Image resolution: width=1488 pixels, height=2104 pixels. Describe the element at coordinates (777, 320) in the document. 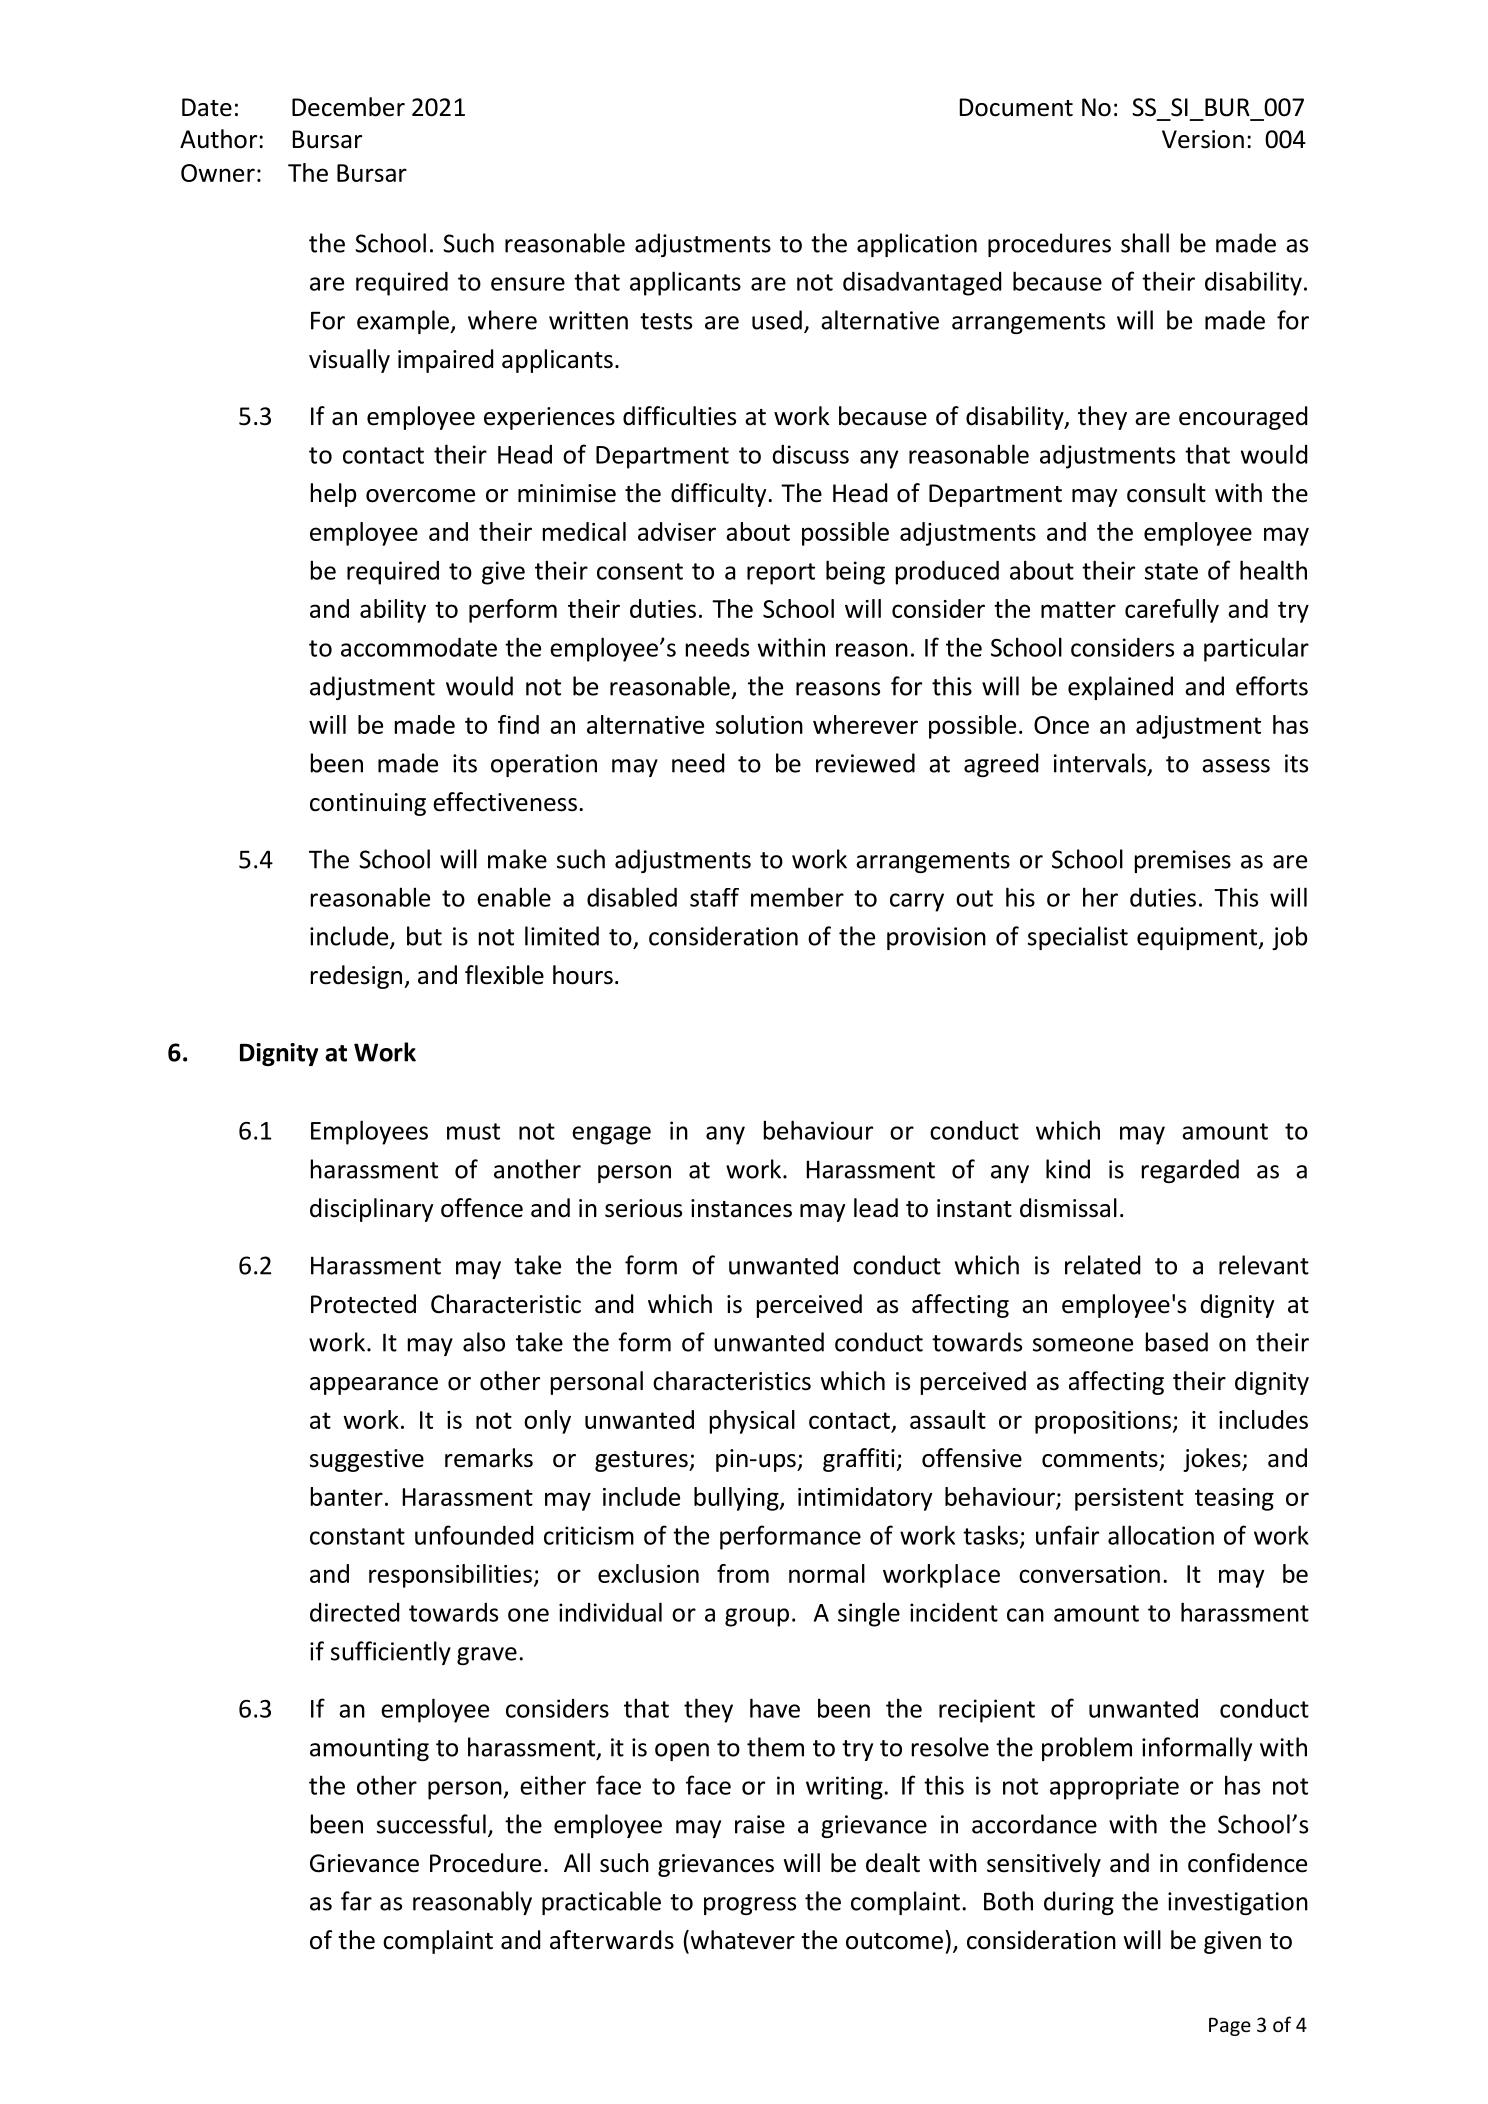

I see `used` at that location.
